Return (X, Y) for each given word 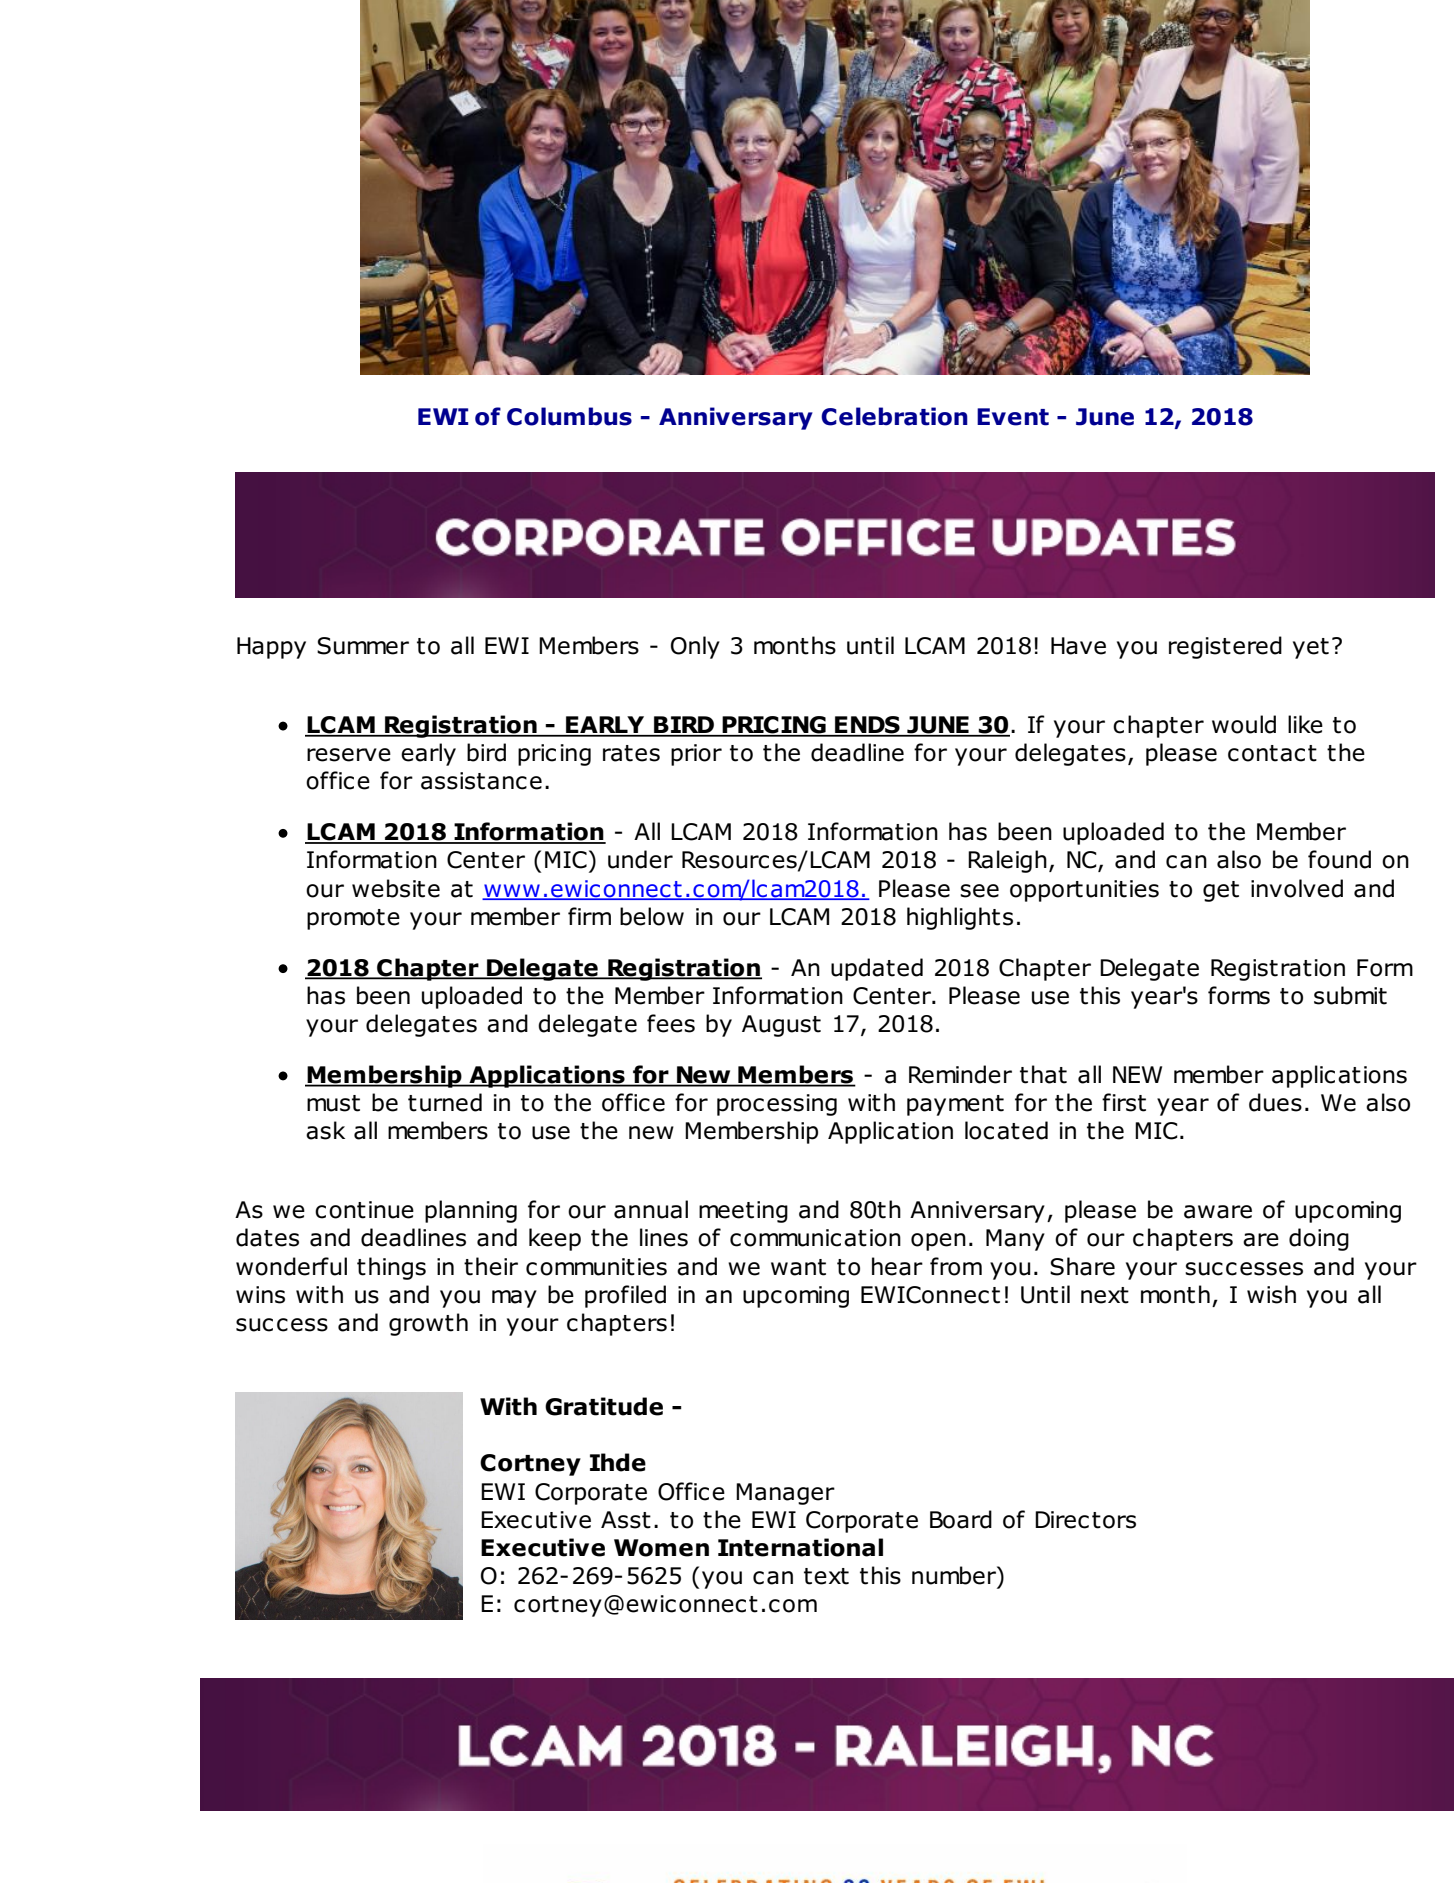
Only (695, 647)
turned (445, 1102)
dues (1275, 1102)
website (396, 888)
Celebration (894, 416)
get (1221, 891)
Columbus (569, 416)
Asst (626, 1520)
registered (1225, 647)
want (798, 1267)
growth (428, 1324)
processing (777, 1105)
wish (1271, 1294)
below (652, 916)
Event (1013, 417)
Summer (363, 646)
